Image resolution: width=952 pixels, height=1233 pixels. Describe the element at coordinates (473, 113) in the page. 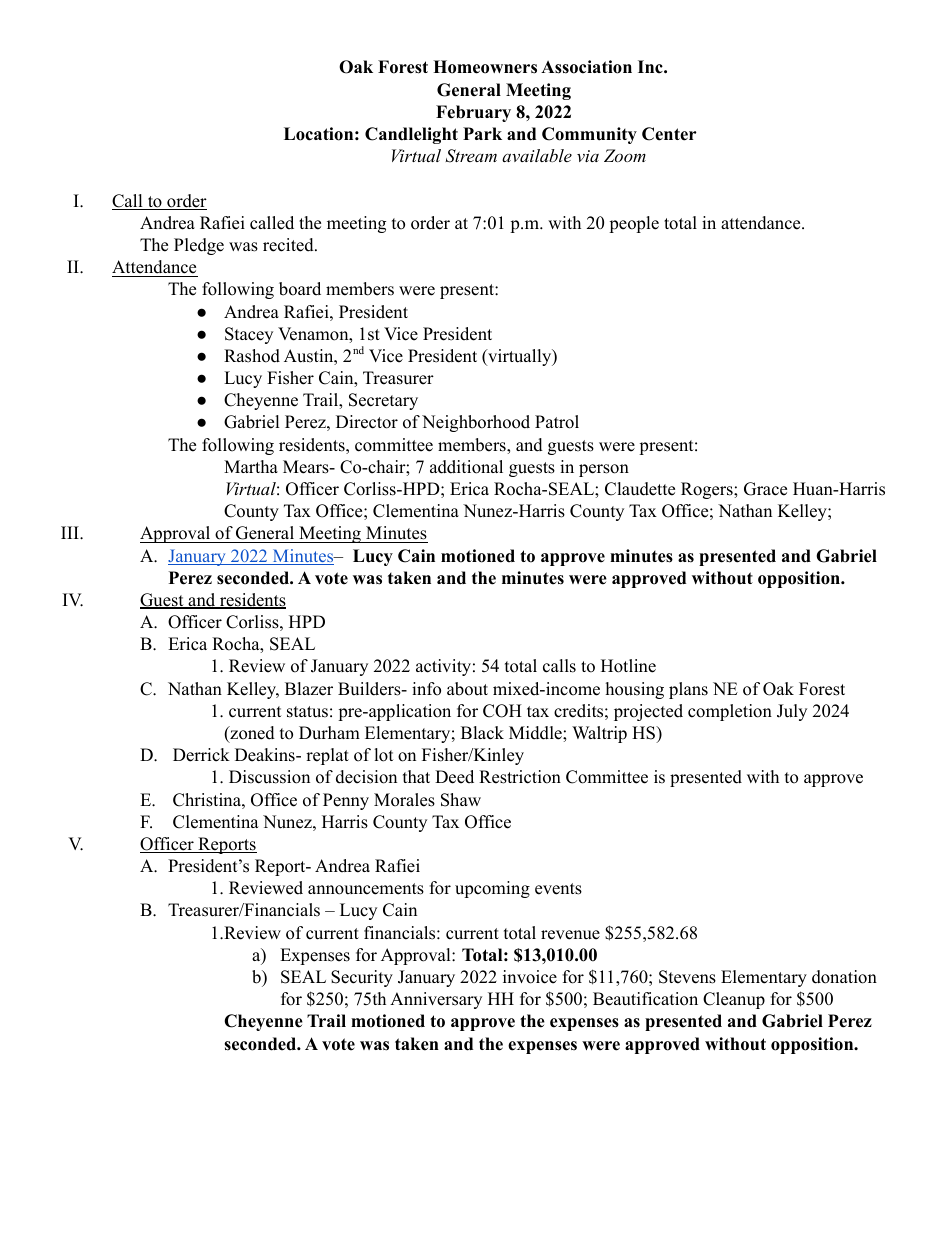

I see `February` at that location.
